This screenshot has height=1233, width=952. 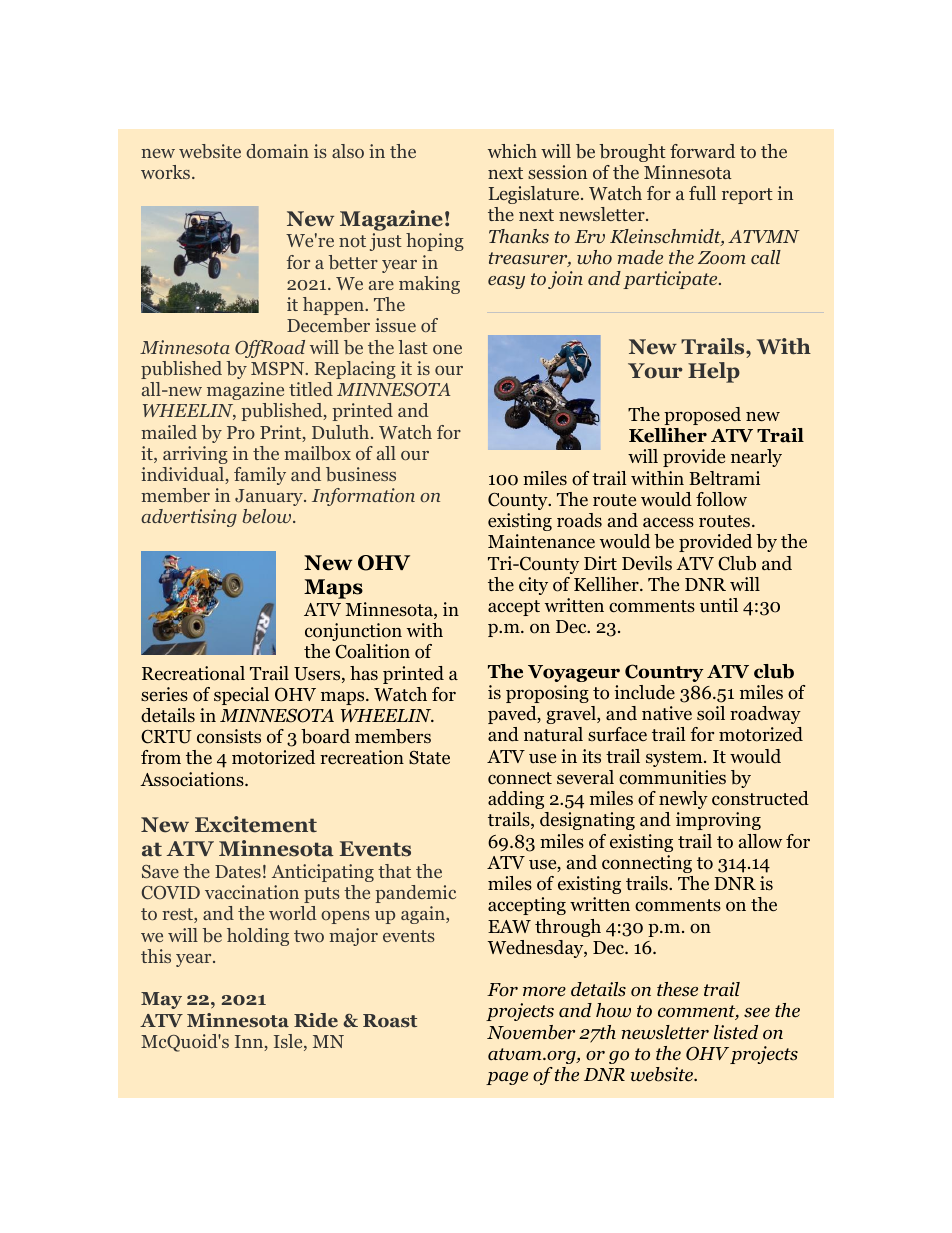 I want to click on which, so click(x=512, y=151).
